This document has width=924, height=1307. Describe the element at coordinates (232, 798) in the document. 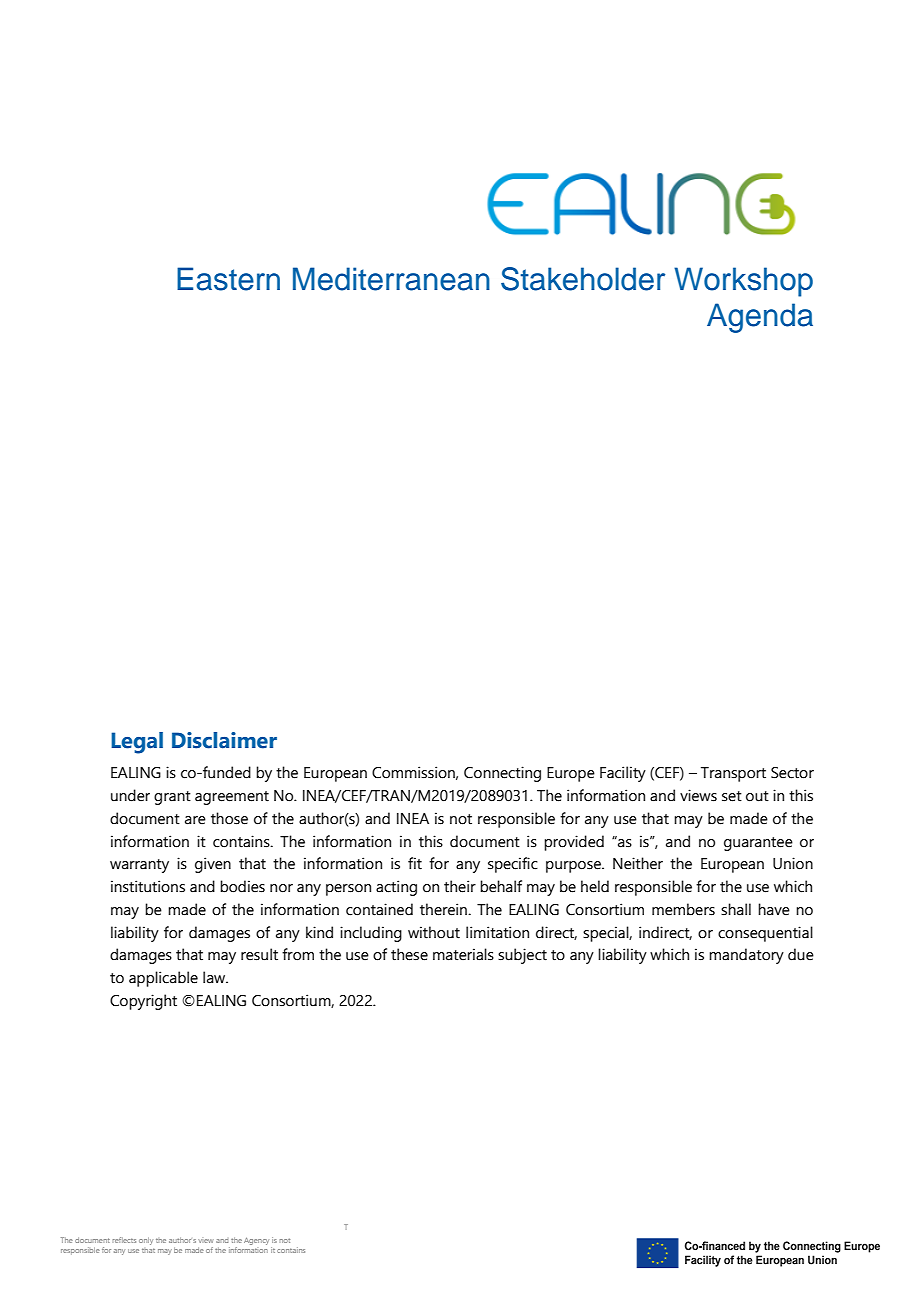

I see `agreement` at that location.
